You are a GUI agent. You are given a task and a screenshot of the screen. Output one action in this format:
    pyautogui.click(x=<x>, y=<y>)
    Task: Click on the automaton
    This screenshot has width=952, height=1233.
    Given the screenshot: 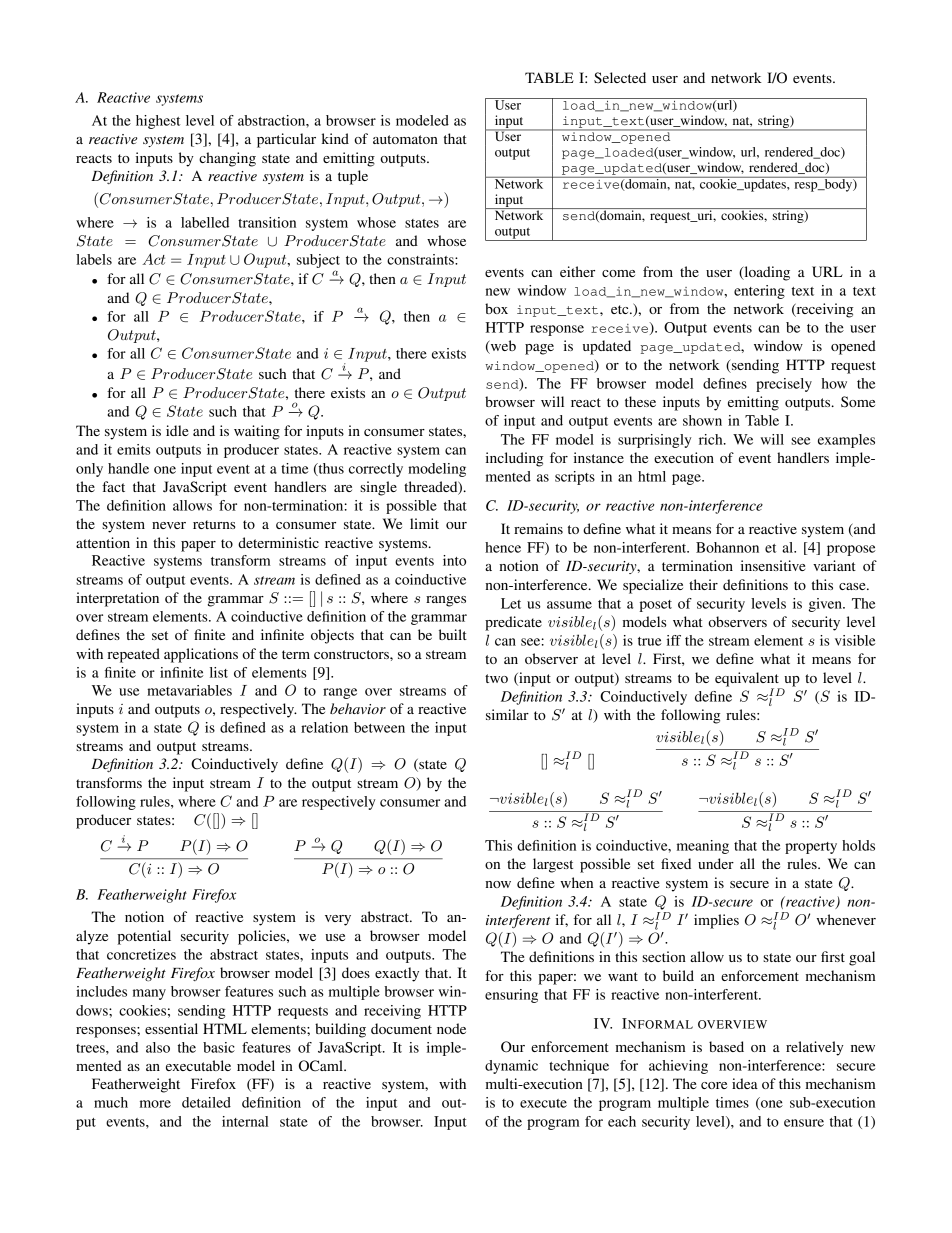 What is the action you would take?
    pyautogui.click(x=405, y=139)
